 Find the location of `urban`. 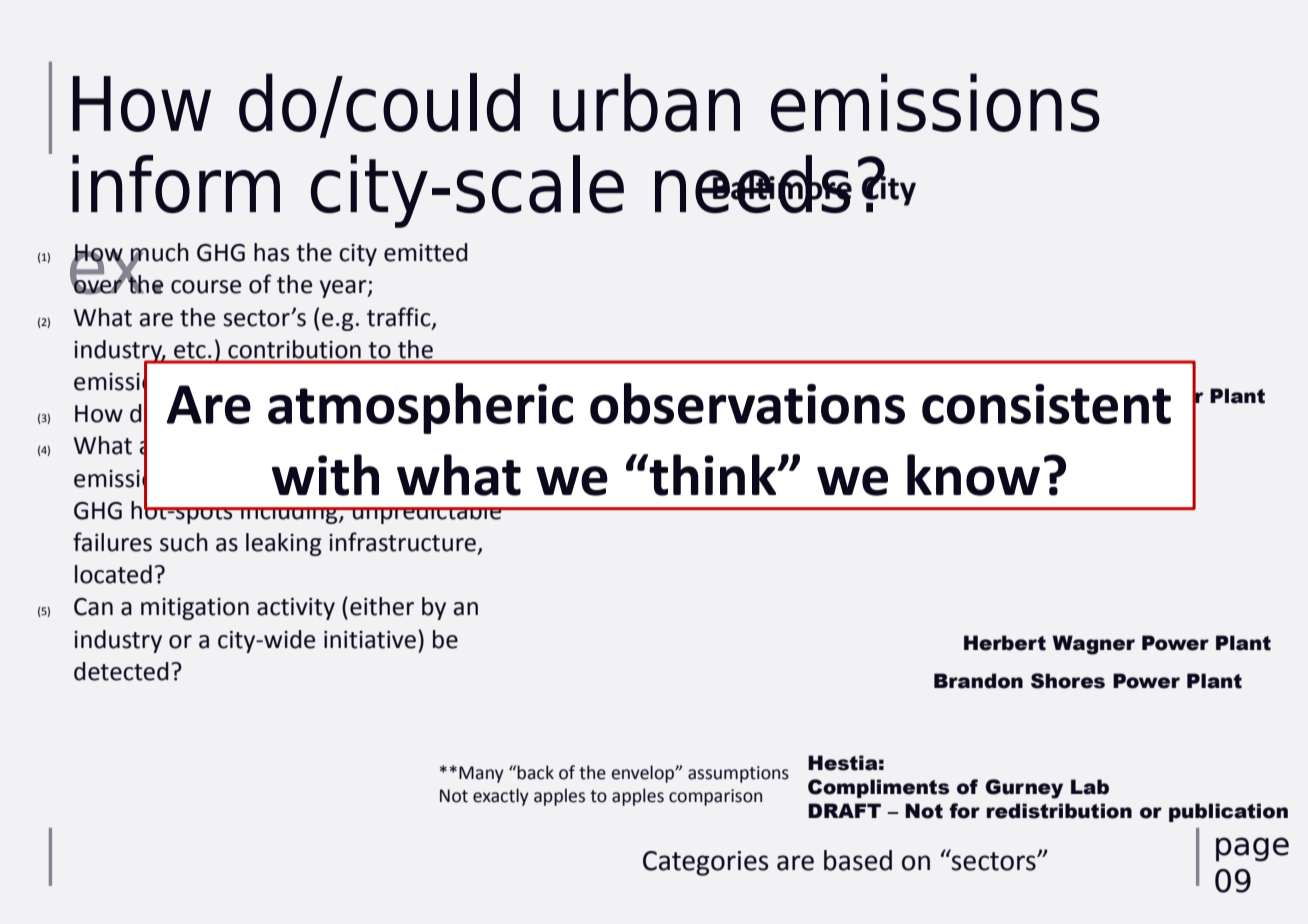

urban is located at coordinates (646, 102).
